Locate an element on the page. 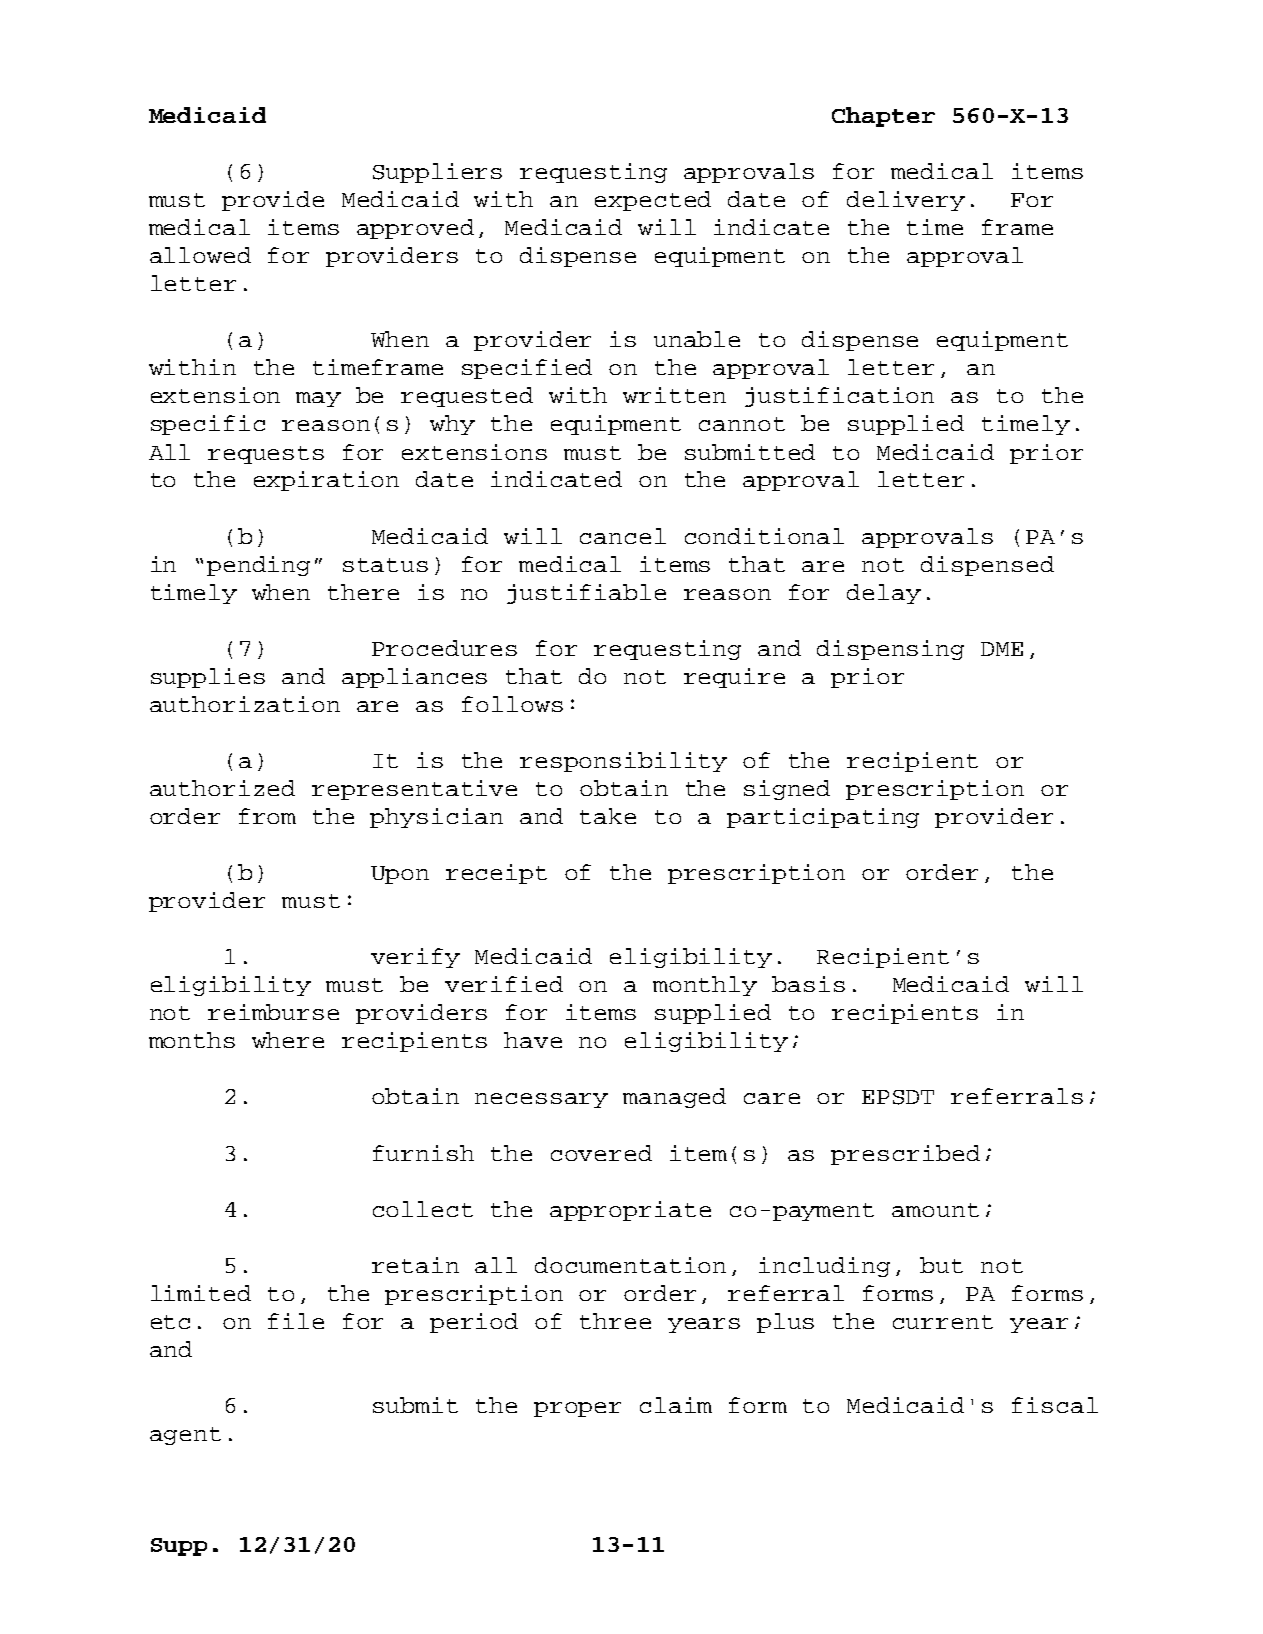 This page has width=1263, height=1634. take is located at coordinates (608, 816).
